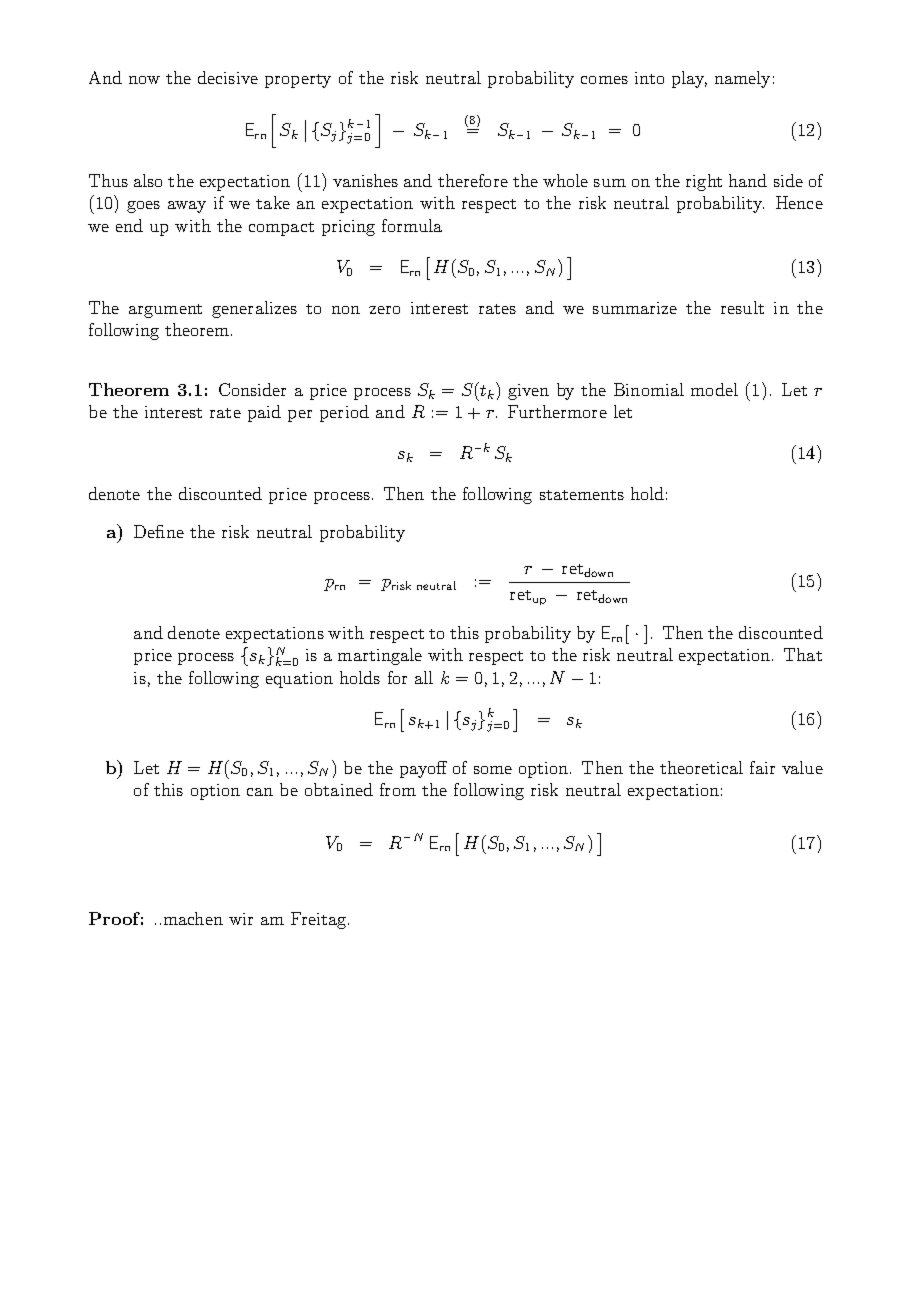 The width and height of the image is (924, 1308). Describe the element at coordinates (742, 79) in the image. I see `namely` at that location.
